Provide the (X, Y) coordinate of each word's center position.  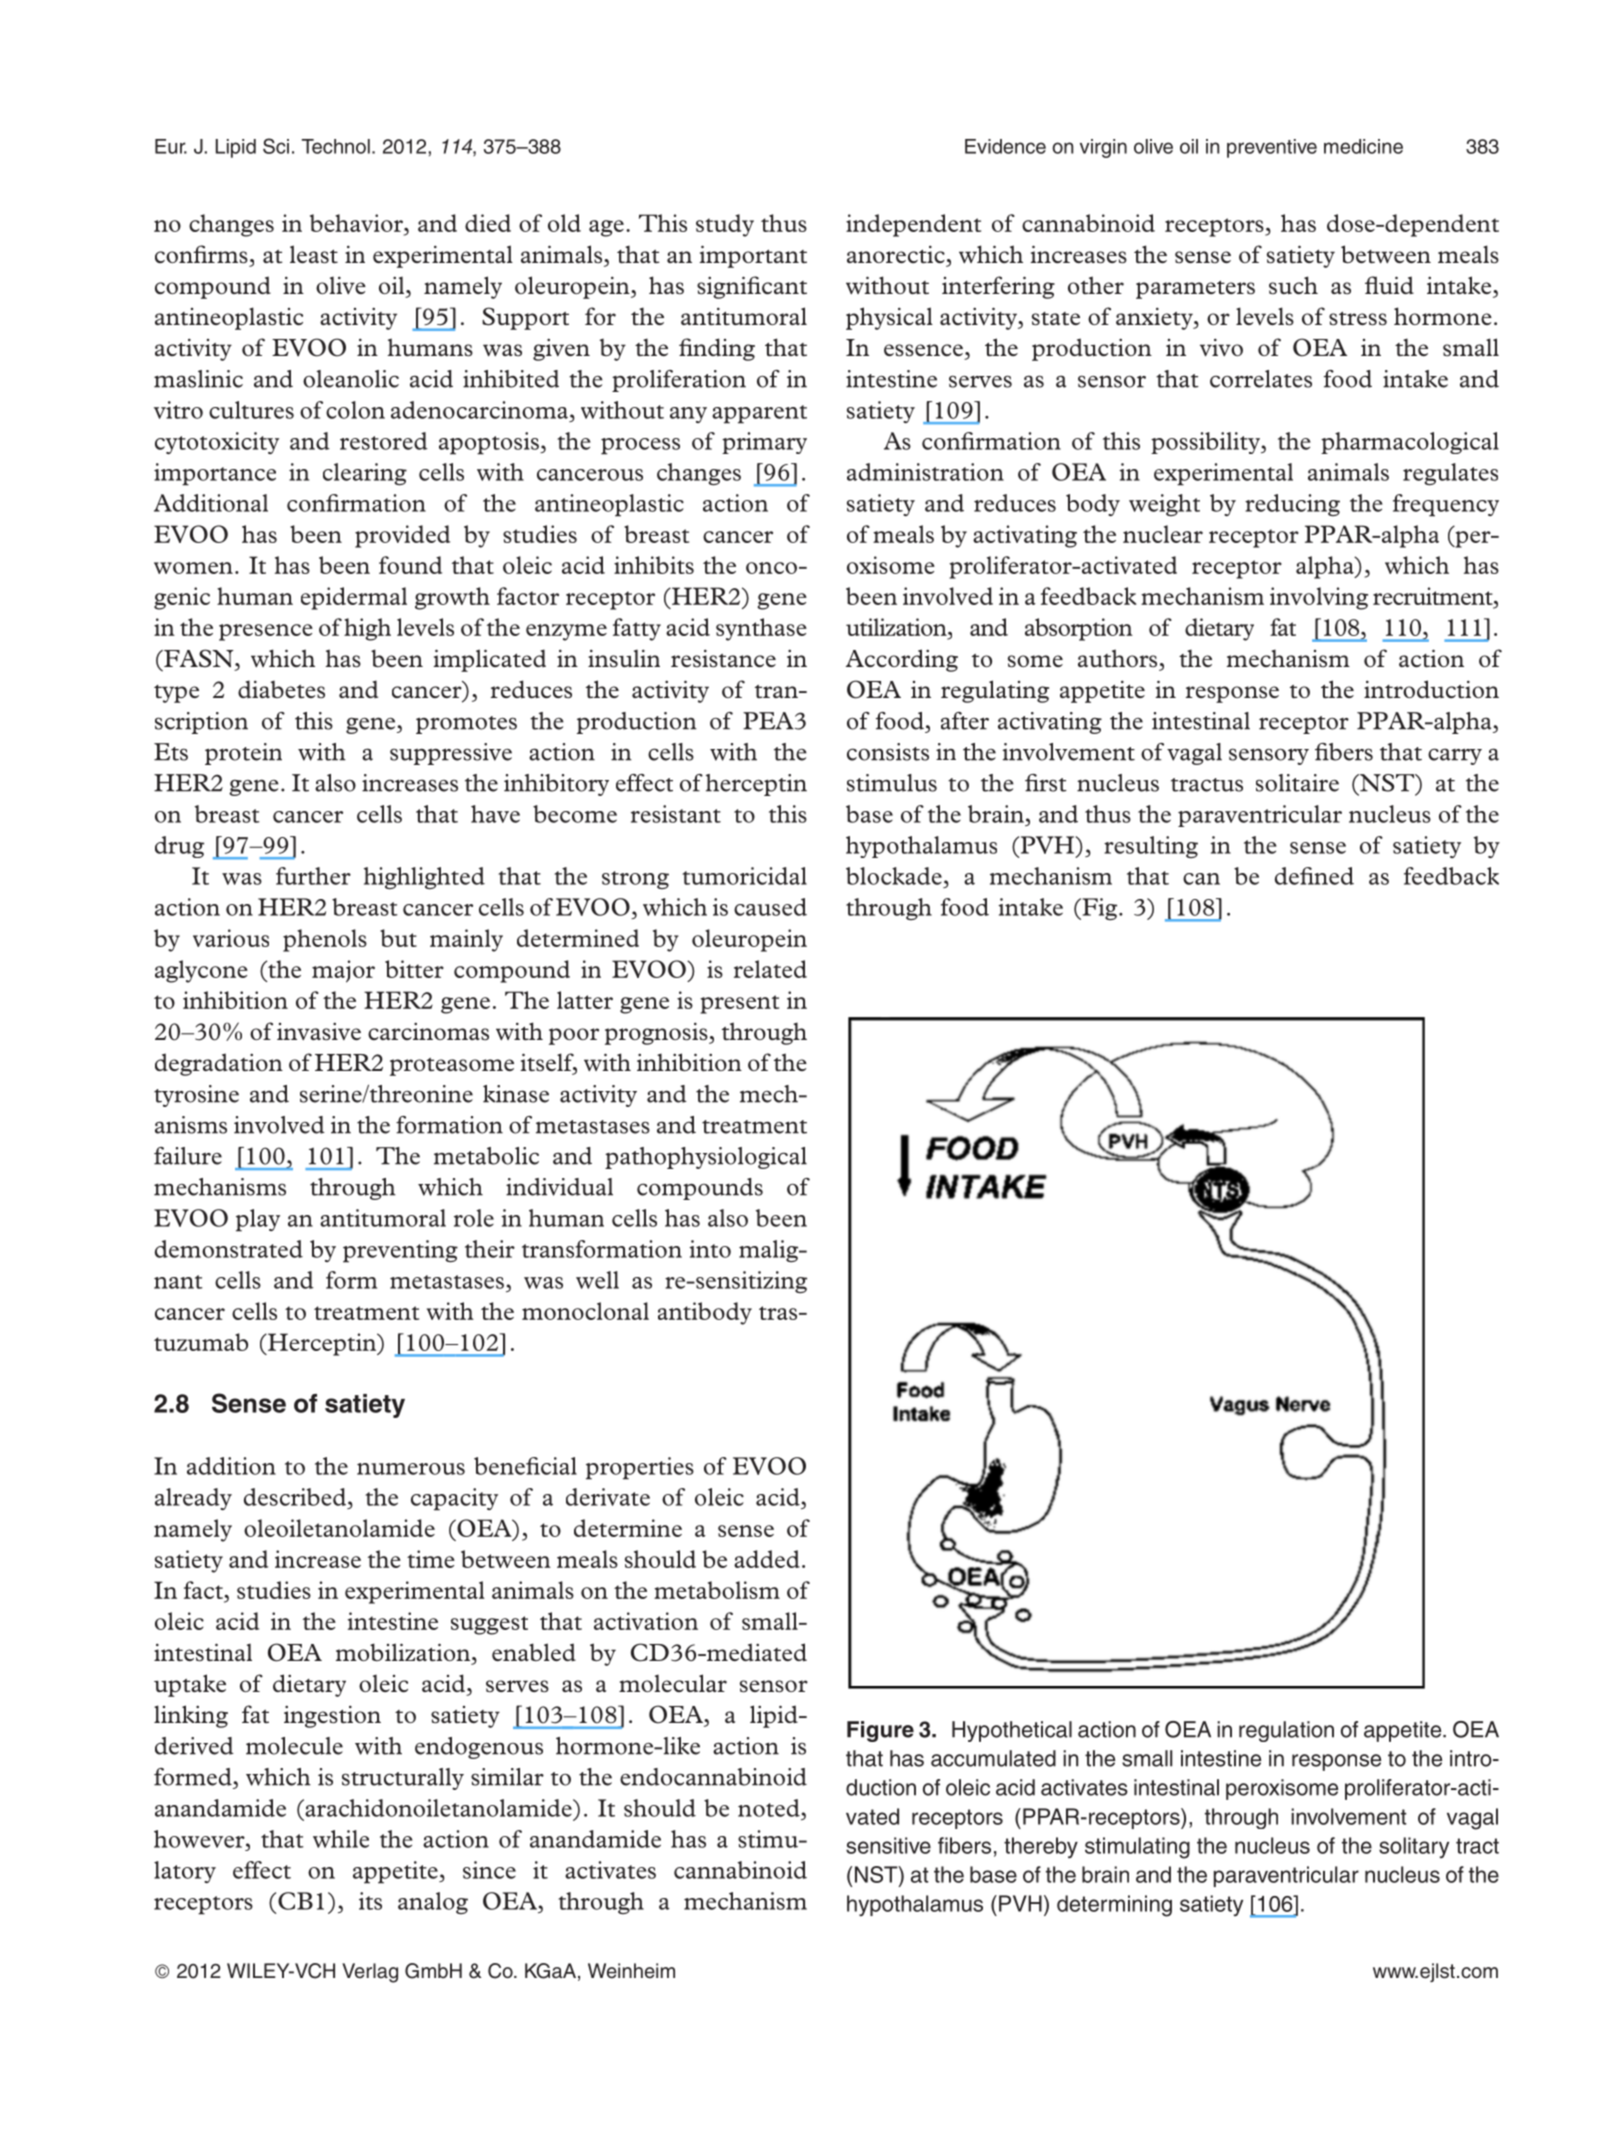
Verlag (370, 1973)
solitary (1414, 1847)
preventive (1272, 148)
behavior (357, 224)
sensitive (888, 1845)
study (725, 225)
